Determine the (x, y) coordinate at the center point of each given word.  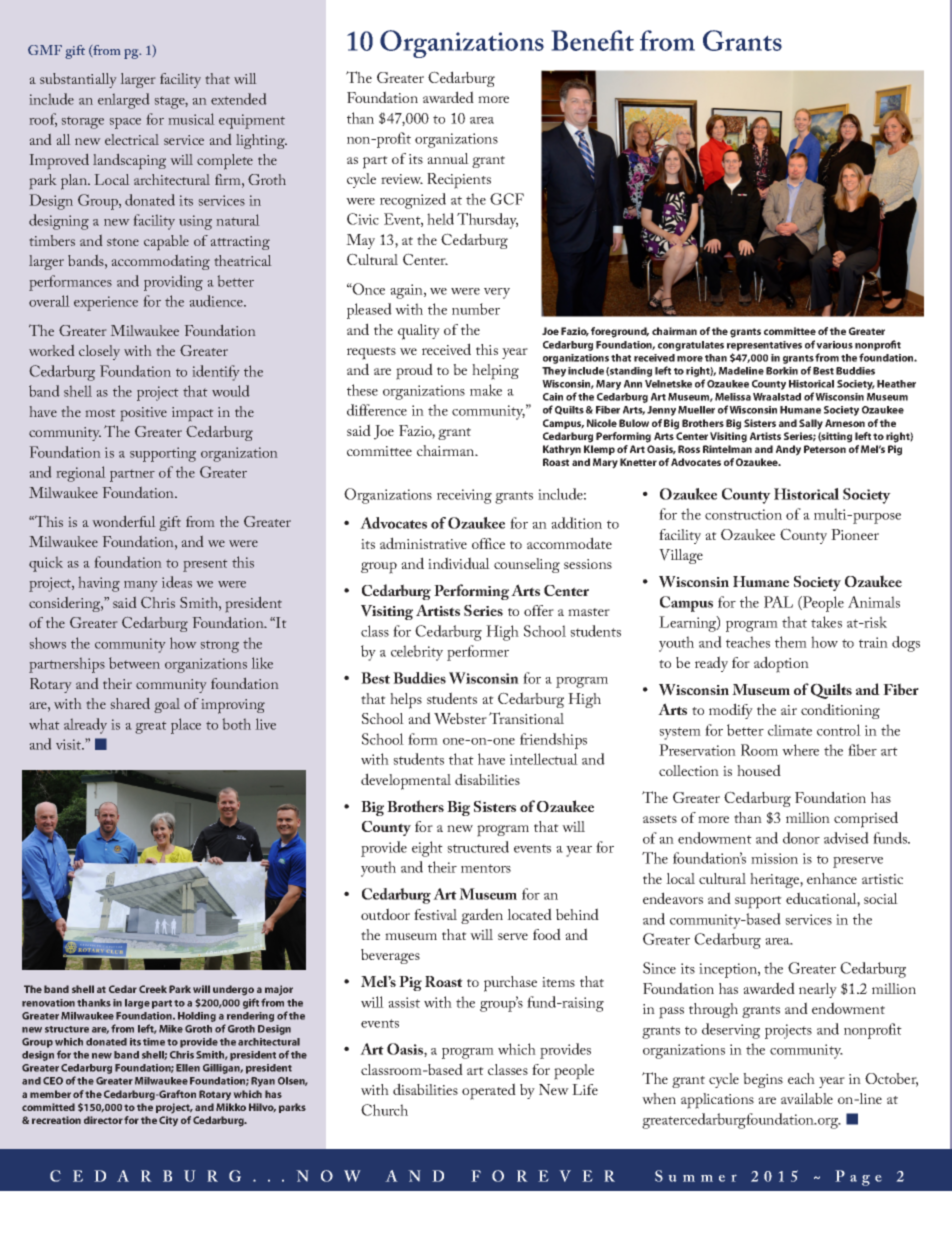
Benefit (593, 40)
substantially (78, 80)
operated (489, 1091)
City (168, 1121)
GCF (507, 199)
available (807, 1098)
